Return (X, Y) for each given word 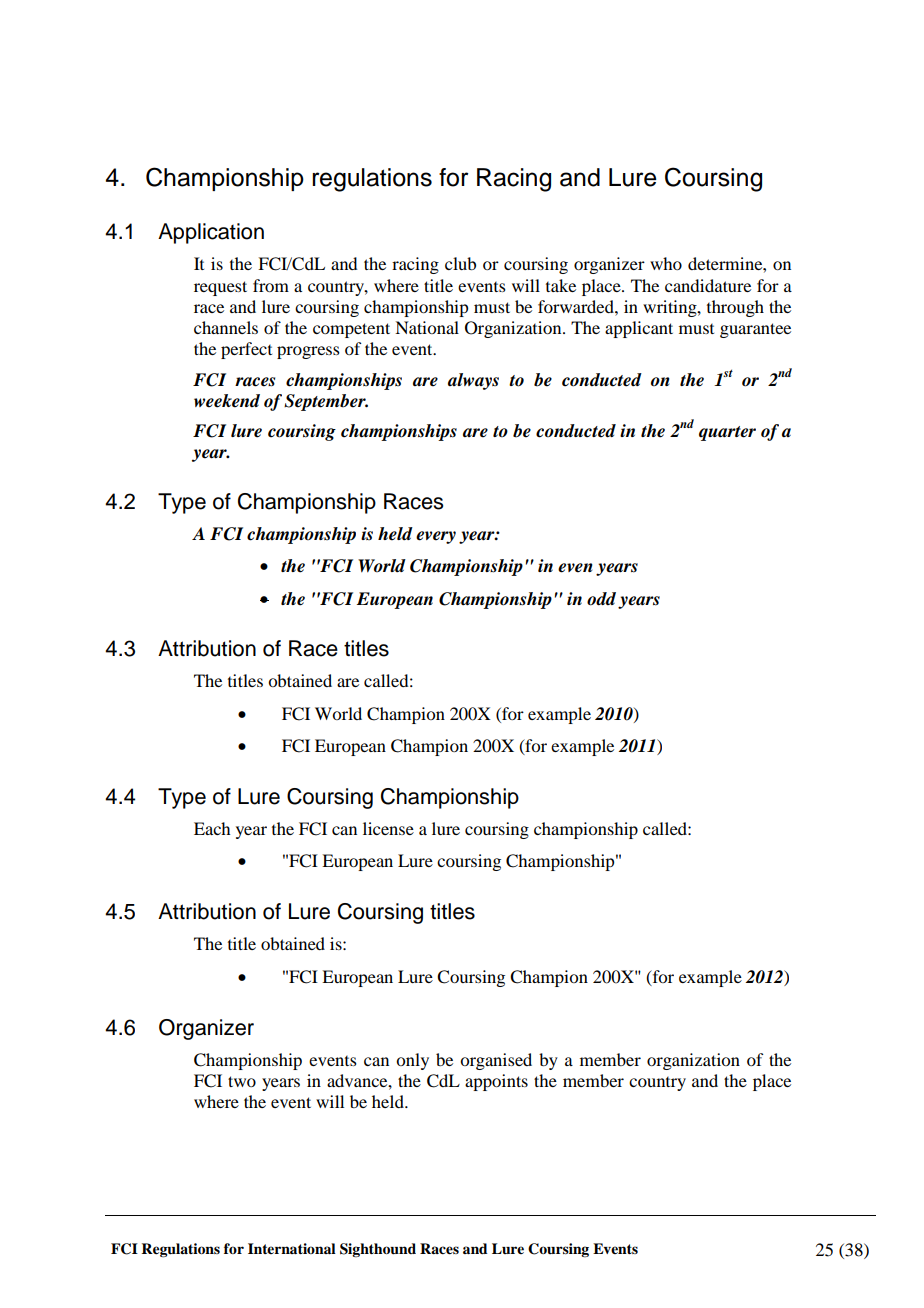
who (666, 263)
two (242, 1081)
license (388, 828)
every (436, 537)
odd (601, 599)
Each (212, 828)
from (271, 285)
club (460, 263)
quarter (727, 433)
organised (496, 1061)
